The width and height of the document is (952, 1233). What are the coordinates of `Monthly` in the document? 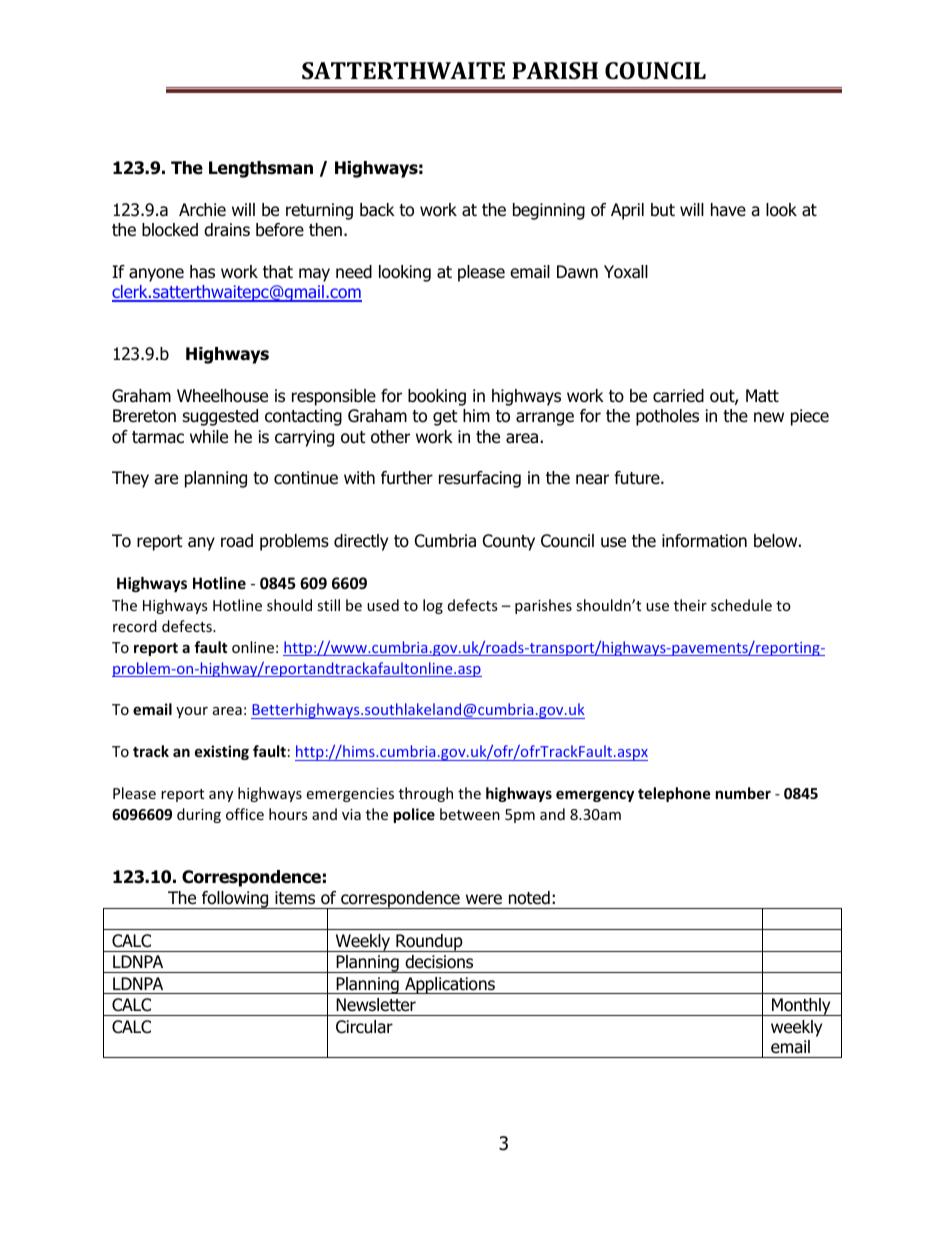 It's located at (801, 1007).
